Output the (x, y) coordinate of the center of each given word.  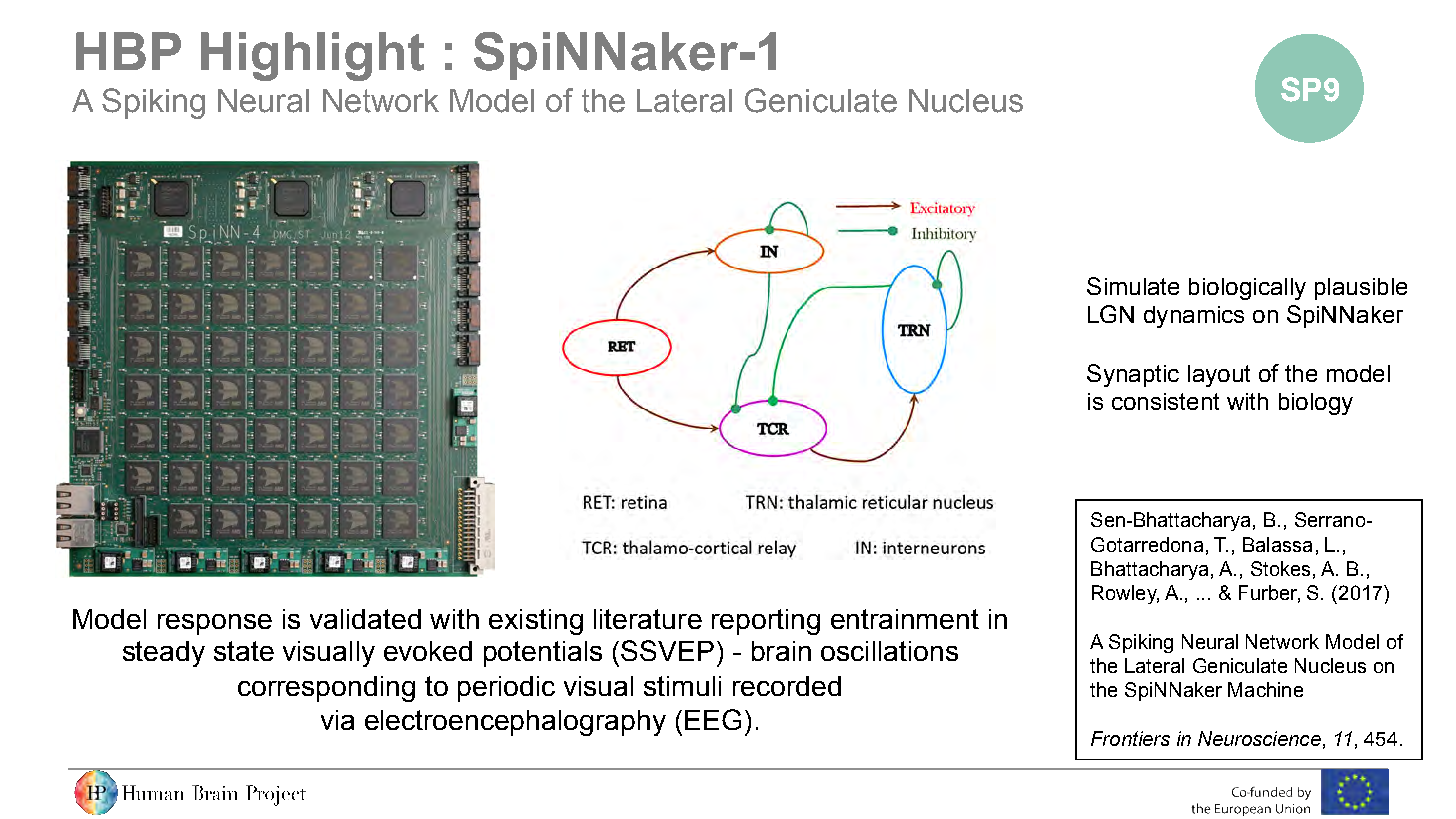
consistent (1165, 401)
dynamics (1194, 317)
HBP (128, 51)
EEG (713, 719)
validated (365, 619)
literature (648, 619)
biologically (1247, 289)
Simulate (1133, 286)
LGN (1111, 314)
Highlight (312, 56)
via (337, 720)
